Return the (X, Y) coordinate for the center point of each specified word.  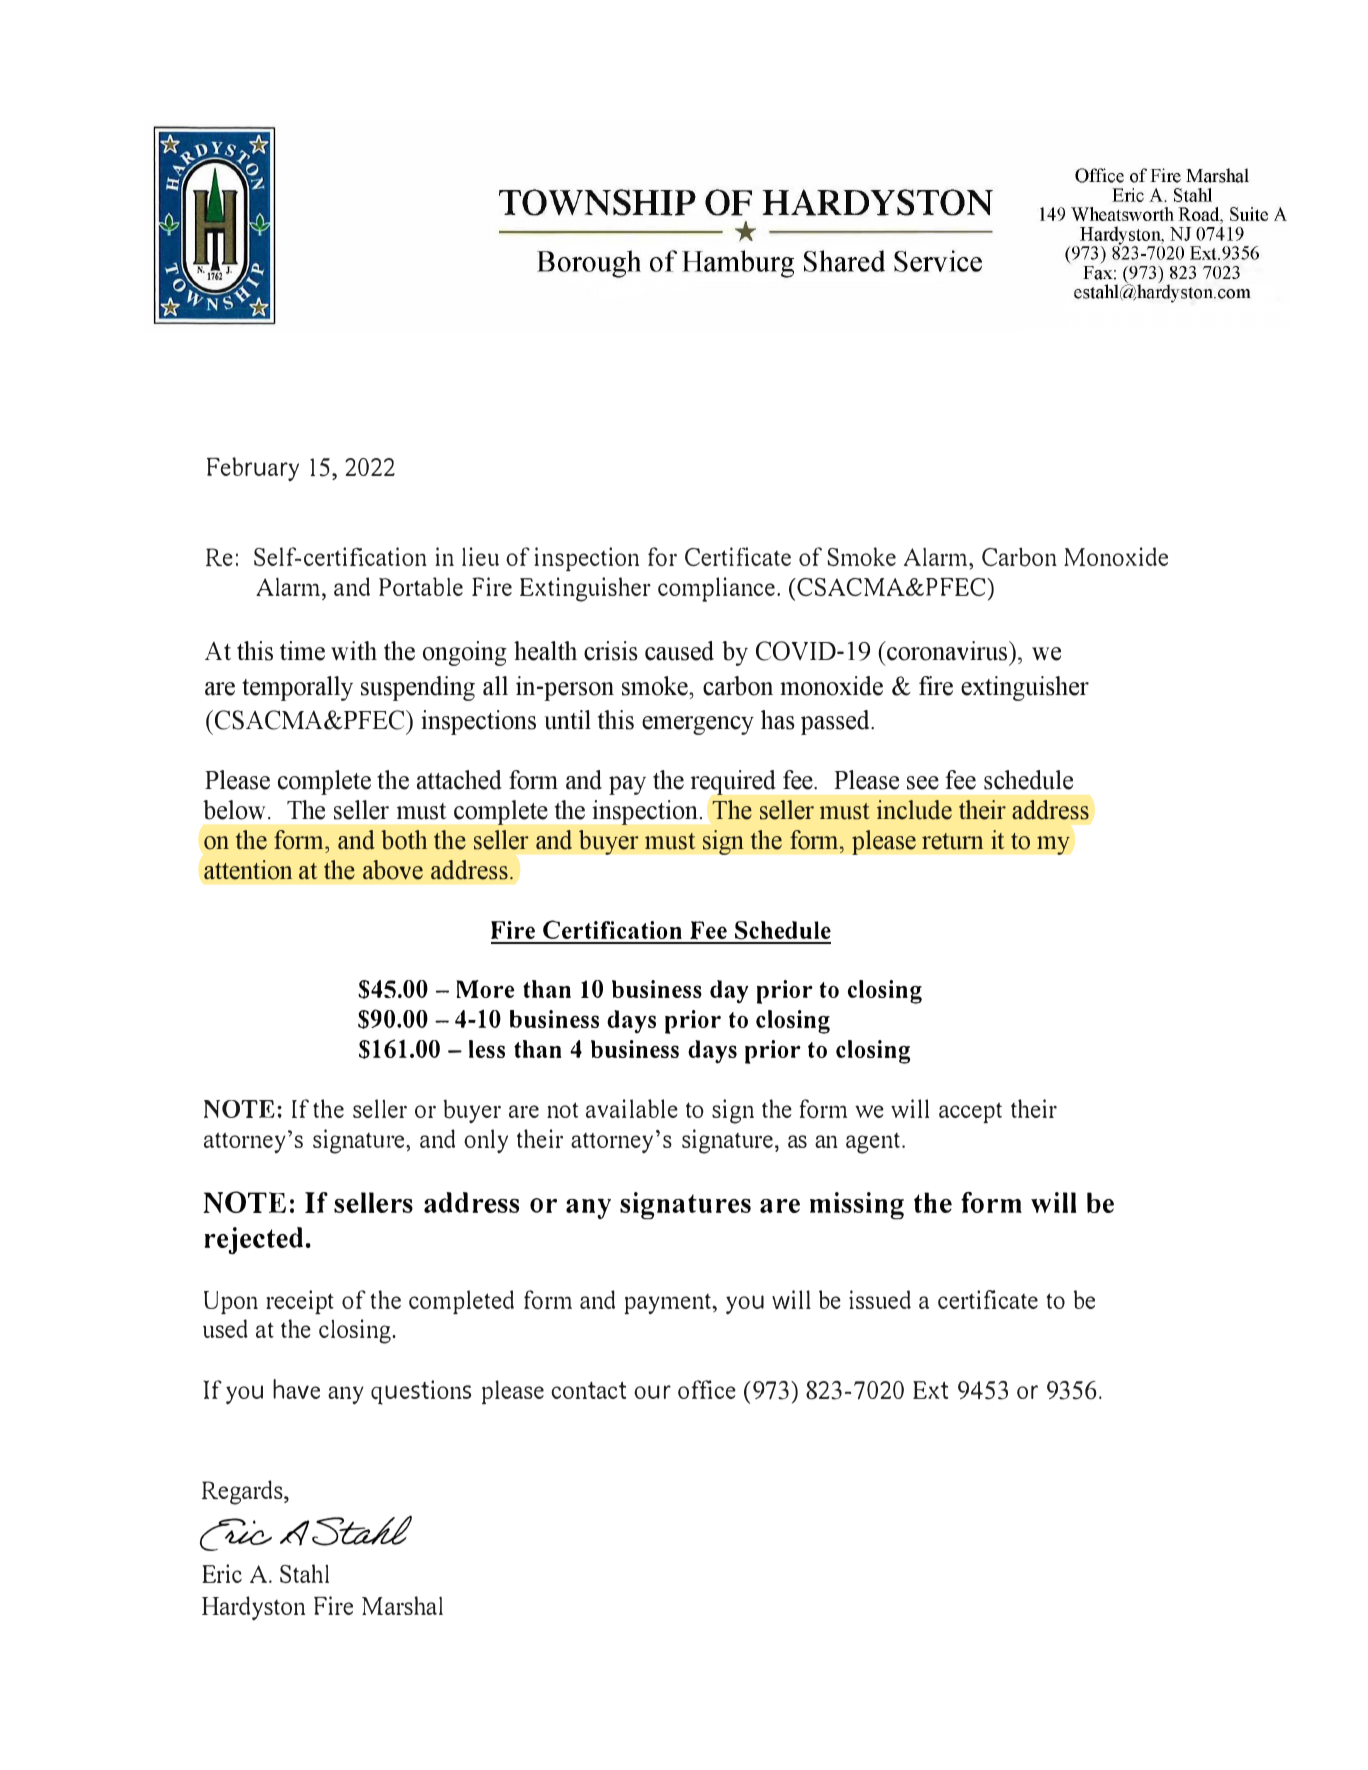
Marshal (402, 1605)
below (234, 810)
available (632, 1108)
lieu (480, 556)
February (253, 469)
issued (880, 1299)
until (567, 720)
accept (970, 1112)
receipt (300, 1302)
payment (668, 1304)
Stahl (304, 1573)
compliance (716, 589)
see (923, 783)
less (487, 1049)
